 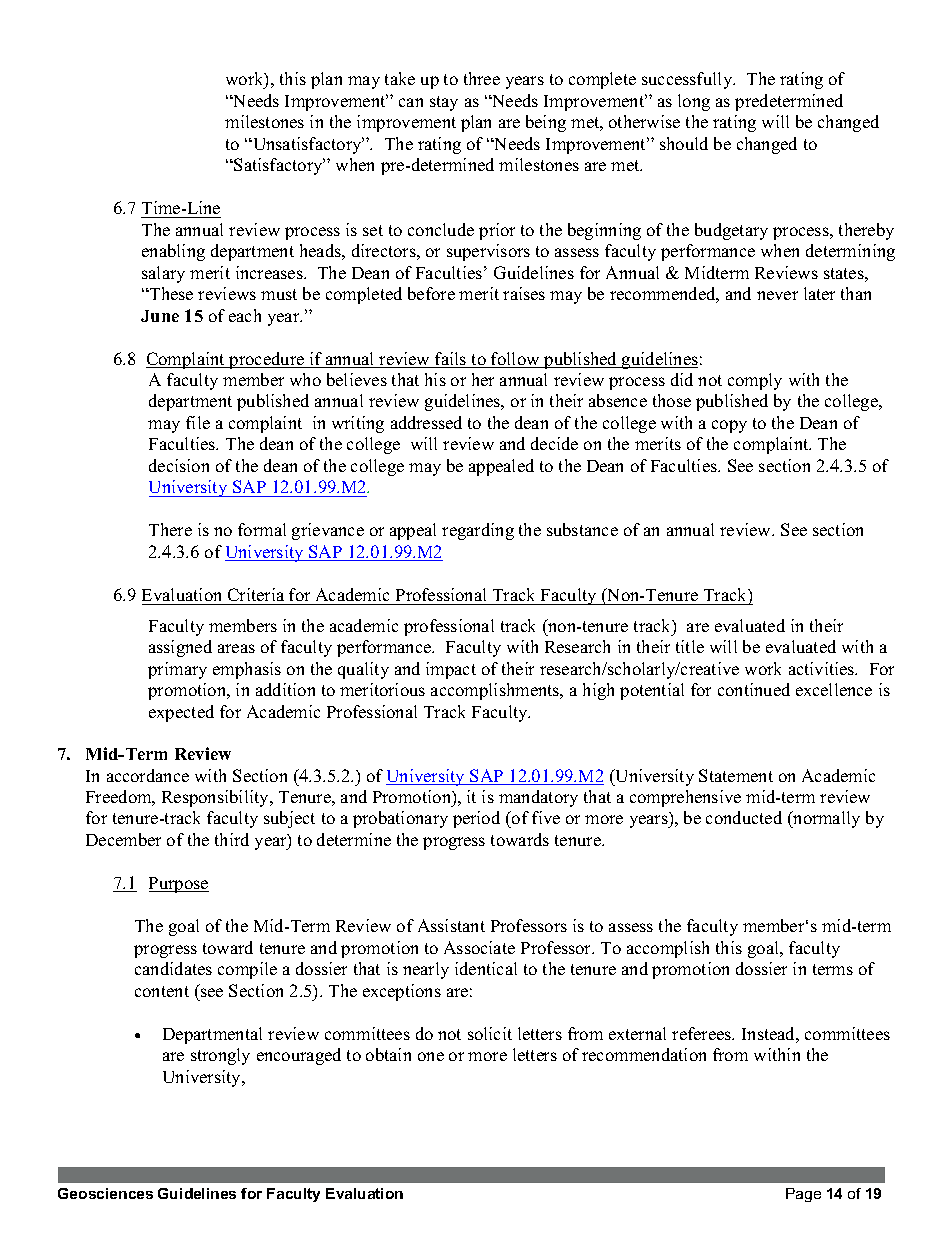 What do you see at coordinates (444, 103) in the screenshot?
I see `stay` at bounding box center [444, 103].
